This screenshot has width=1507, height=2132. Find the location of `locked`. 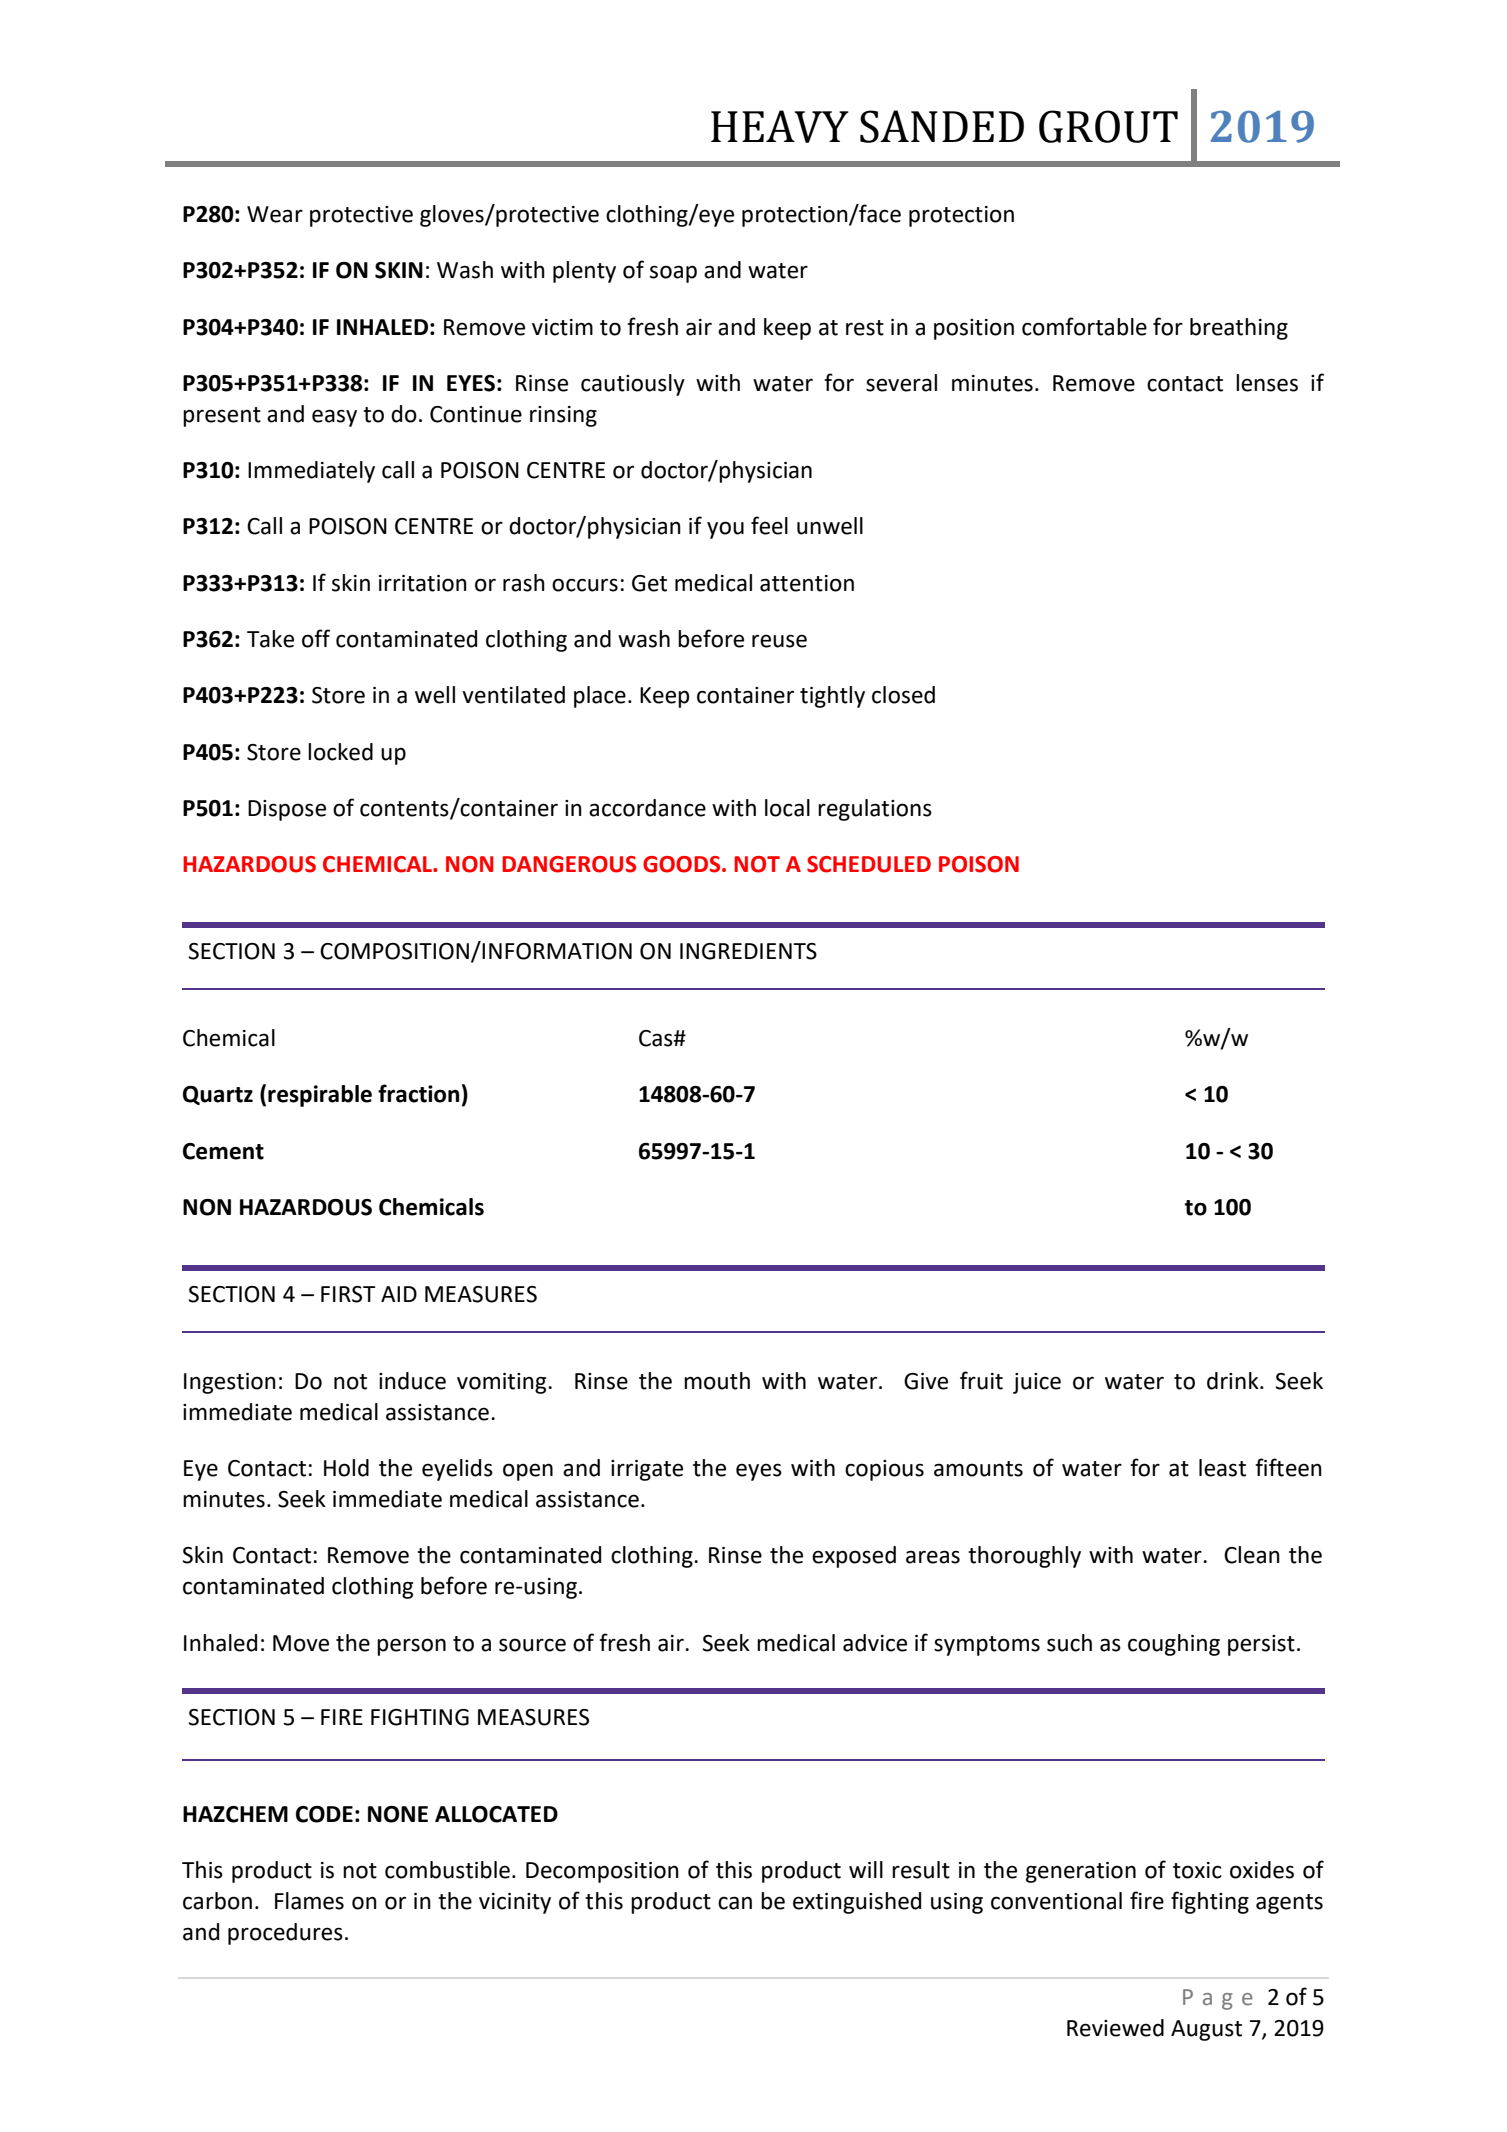

locked is located at coordinates (340, 752).
